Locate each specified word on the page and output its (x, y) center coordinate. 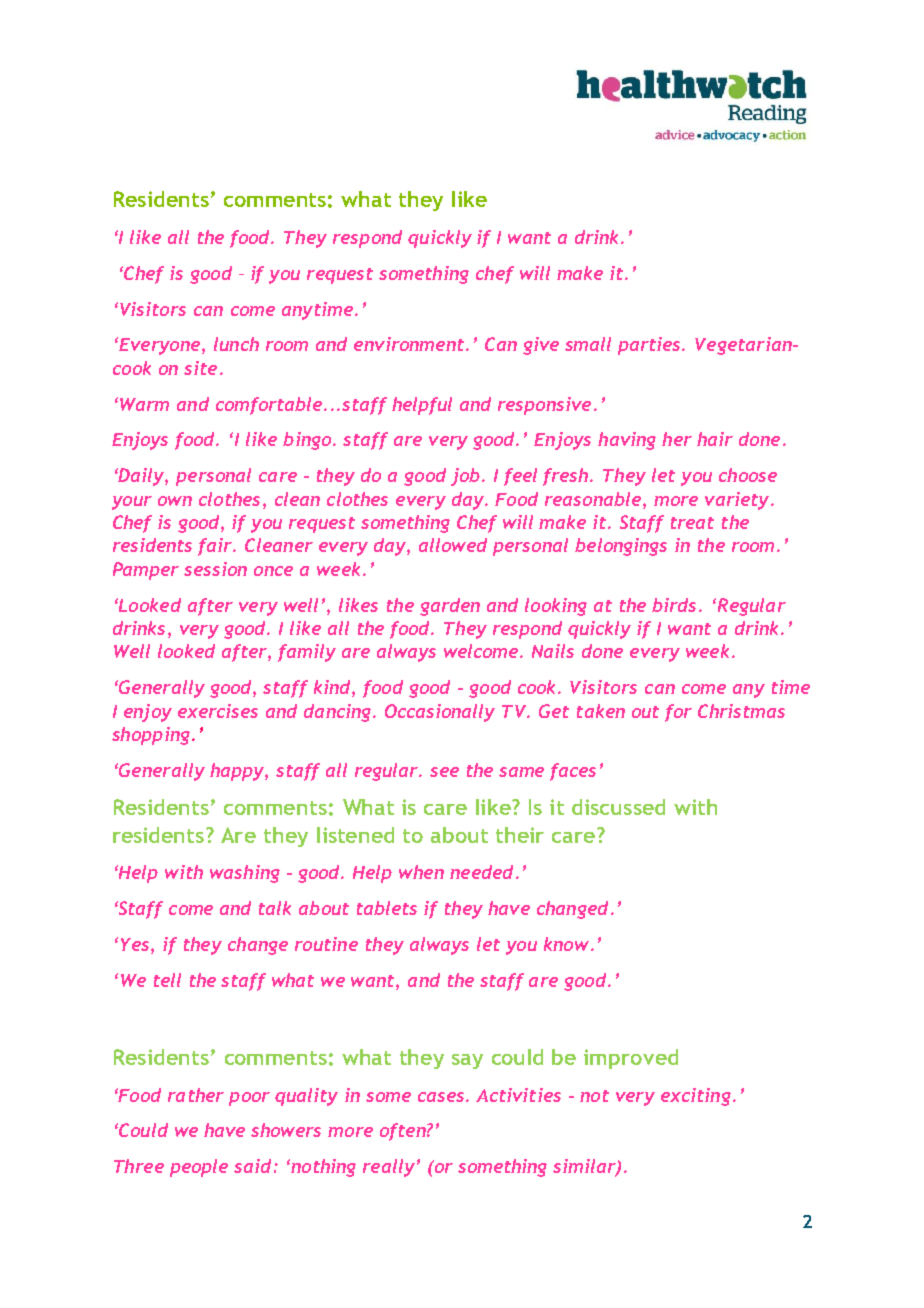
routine (326, 944)
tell (167, 980)
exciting (696, 1097)
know (566, 944)
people (199, 1168)
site (200, 368)
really (389, 1168)
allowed (453, 545)
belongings (621, 547)
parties (650, 346)
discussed (618, 807)
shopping (151, 736)
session (215, 569)
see (444, 772)
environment (410, 344)
